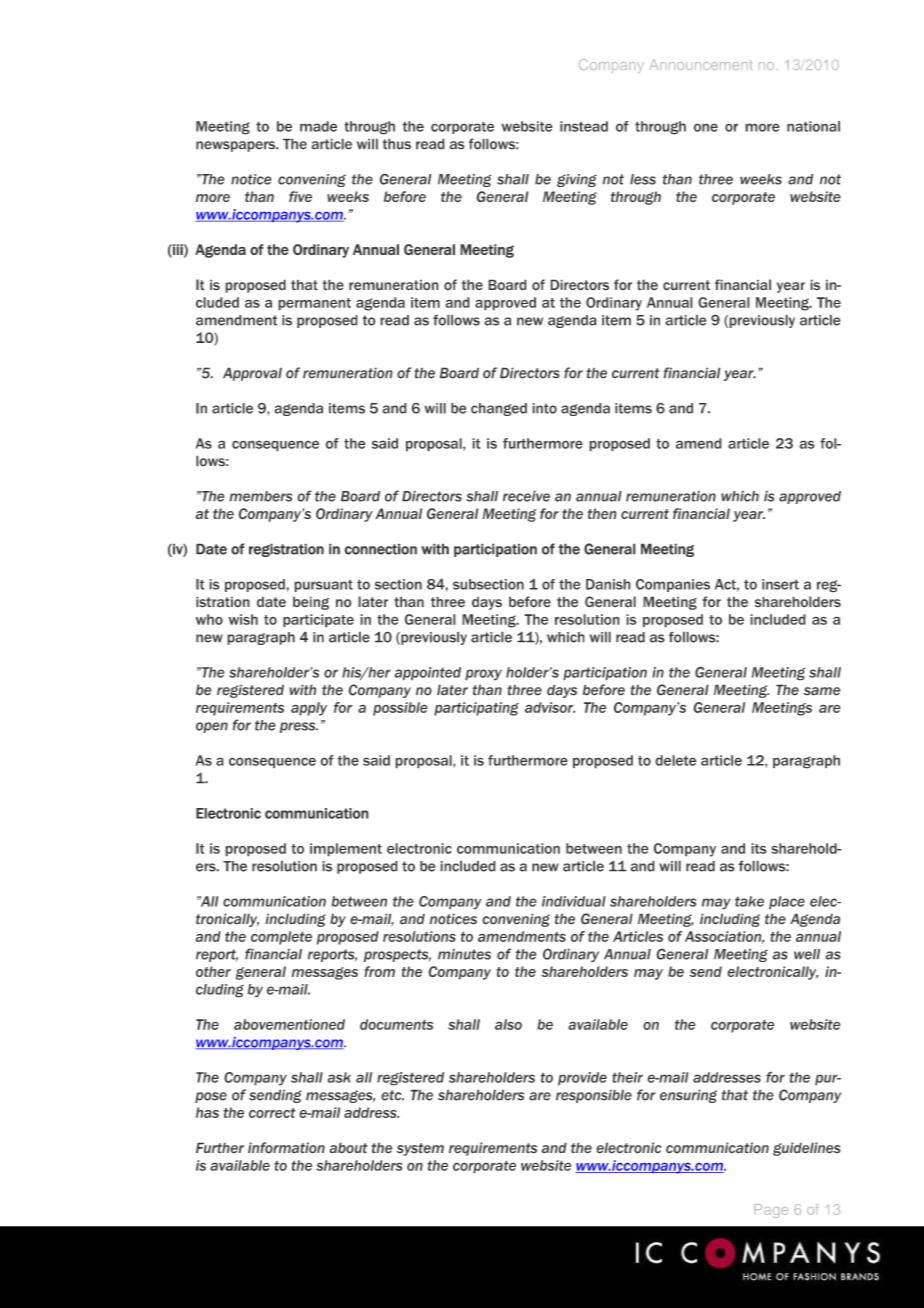  What do you see at coordinates (526, 496) in the document?
I see `receive` at bounding box center [526, 496].
